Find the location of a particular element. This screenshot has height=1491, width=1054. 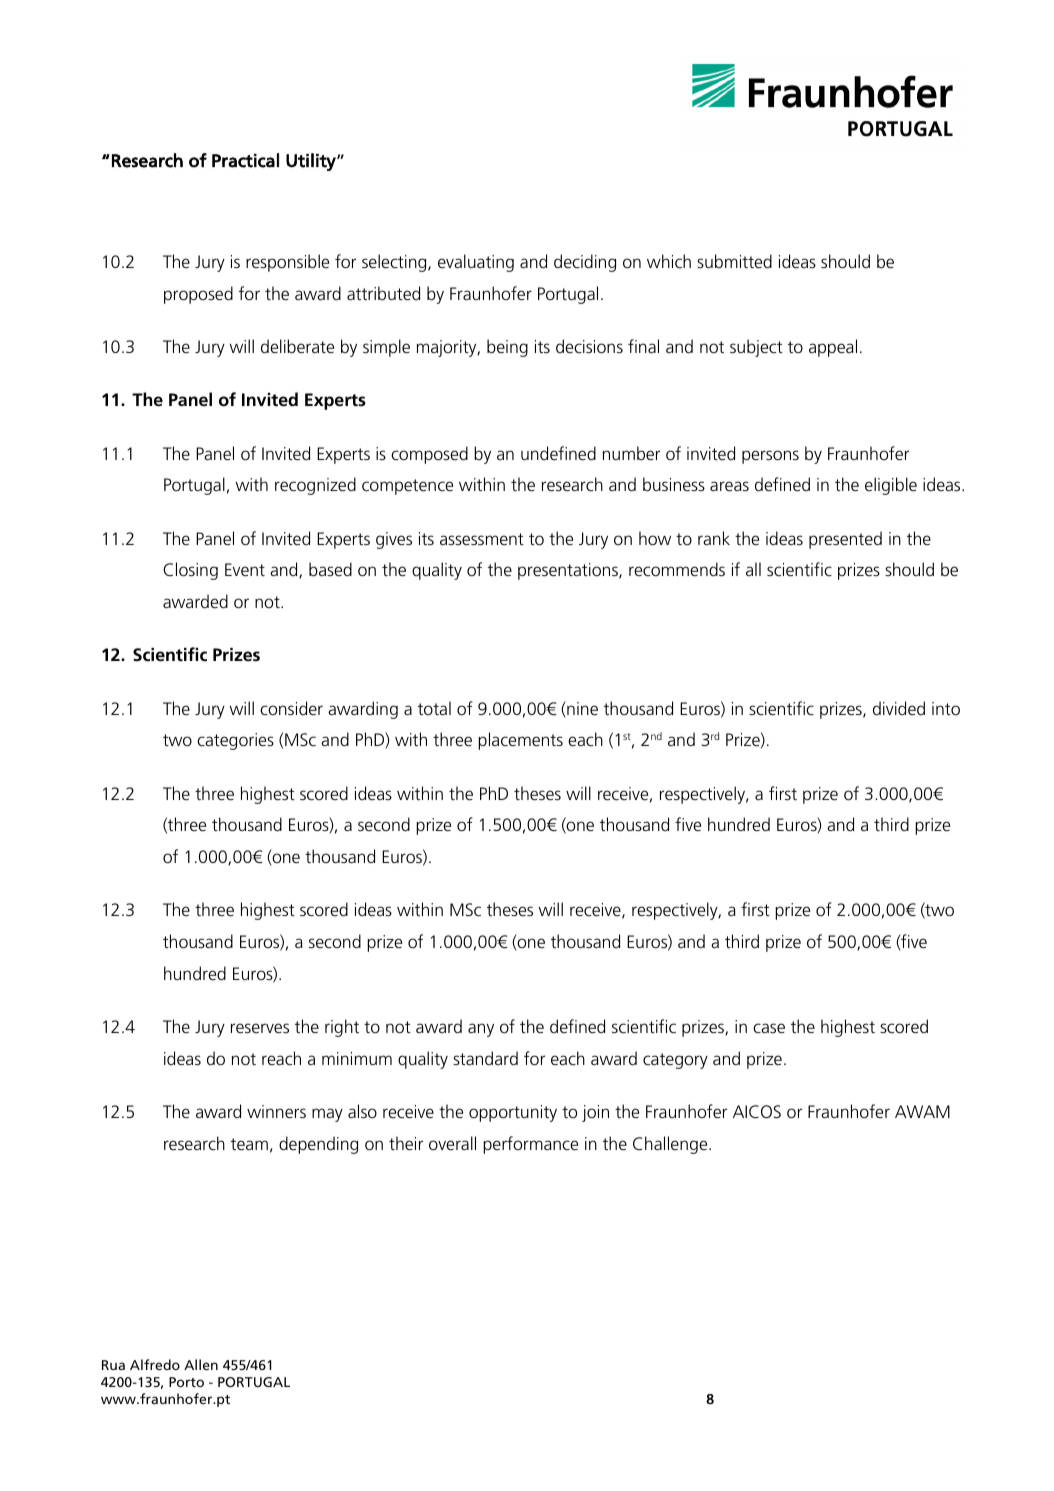

divided is located at coordinates (899, 708).
